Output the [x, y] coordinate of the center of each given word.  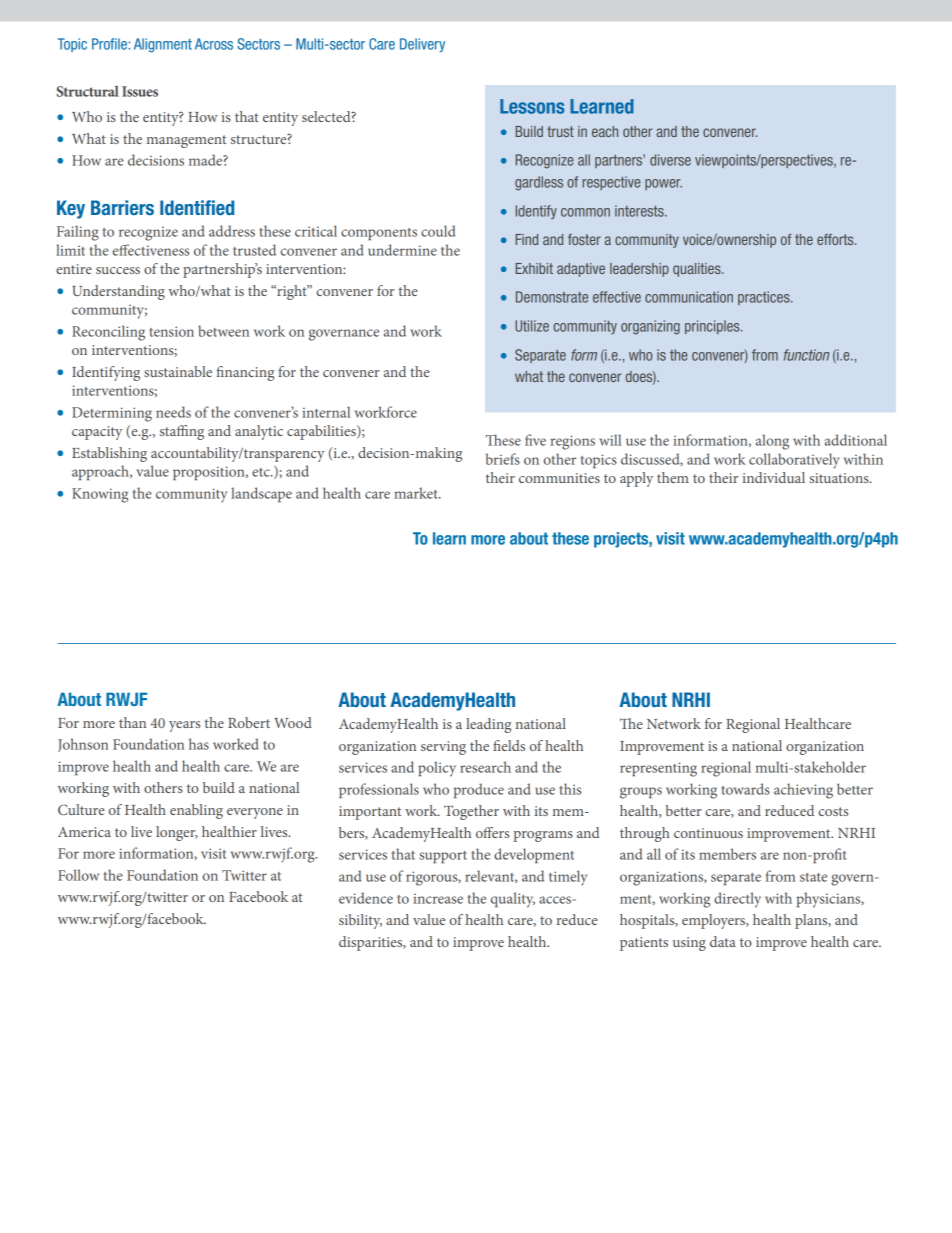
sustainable [178, 371]
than [132, 722]
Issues [140, 91]
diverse [670, 160]
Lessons [532, 106]
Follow [78, 875]
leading [488, 725]
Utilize [532, 326]
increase [438, 899]
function [806, 355]
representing [658, 769]
